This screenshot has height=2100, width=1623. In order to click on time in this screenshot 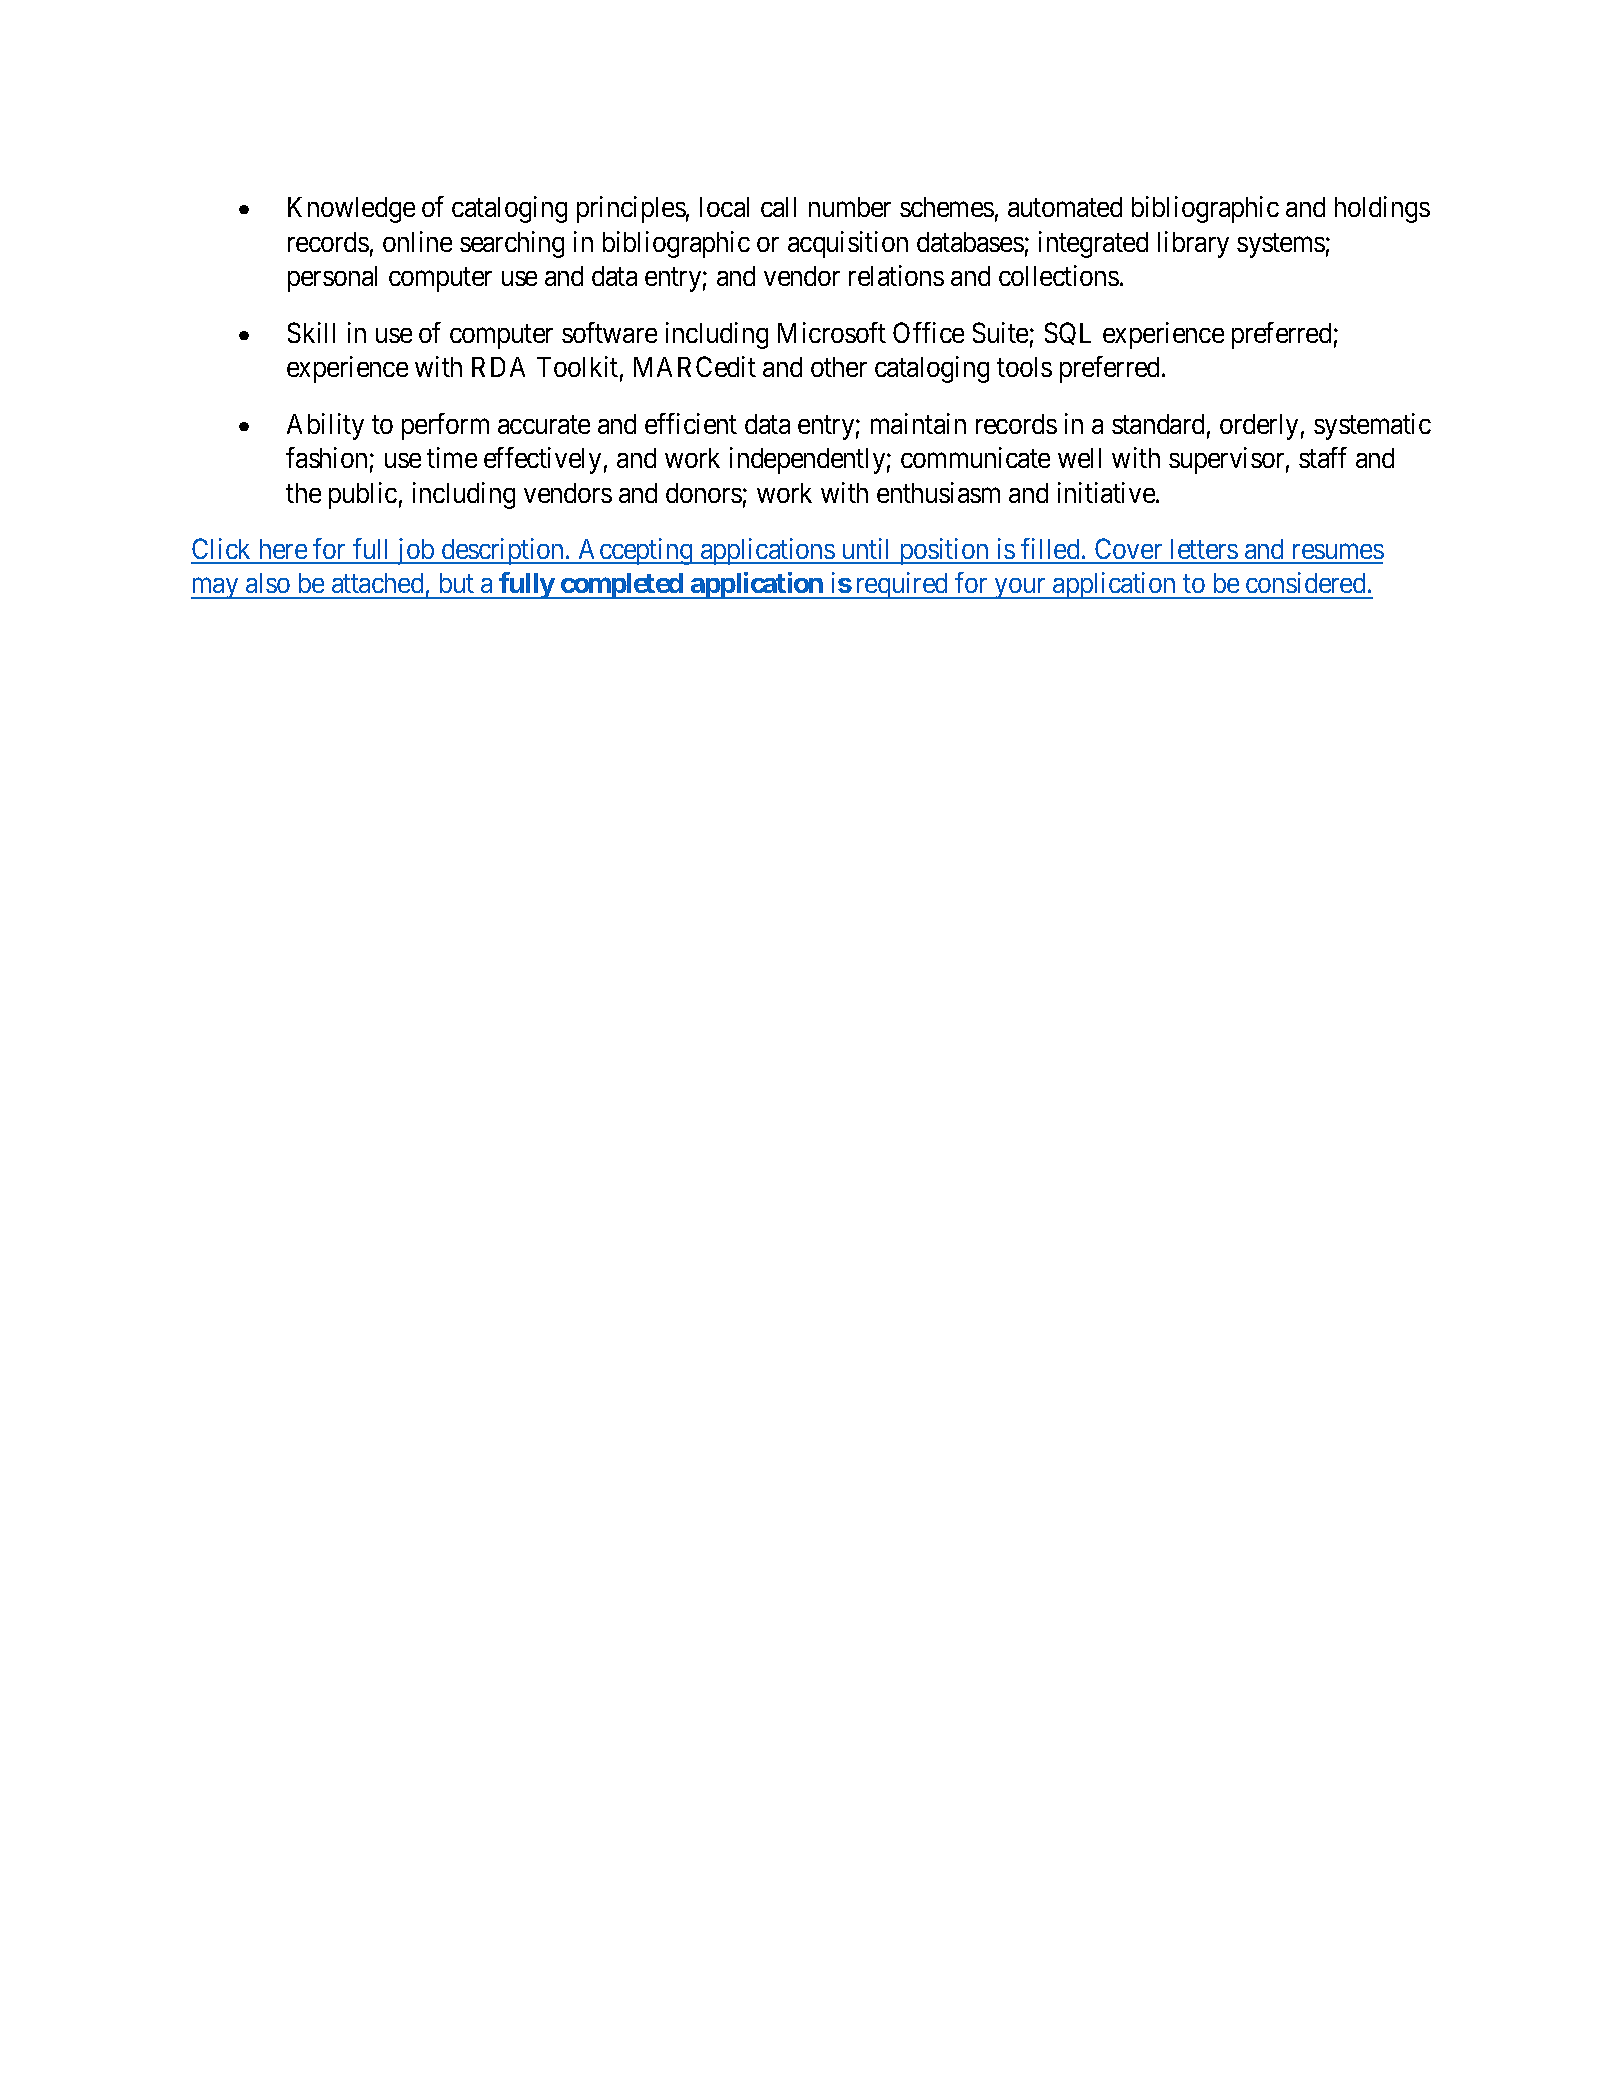, I will do `click(452, 457)`.
